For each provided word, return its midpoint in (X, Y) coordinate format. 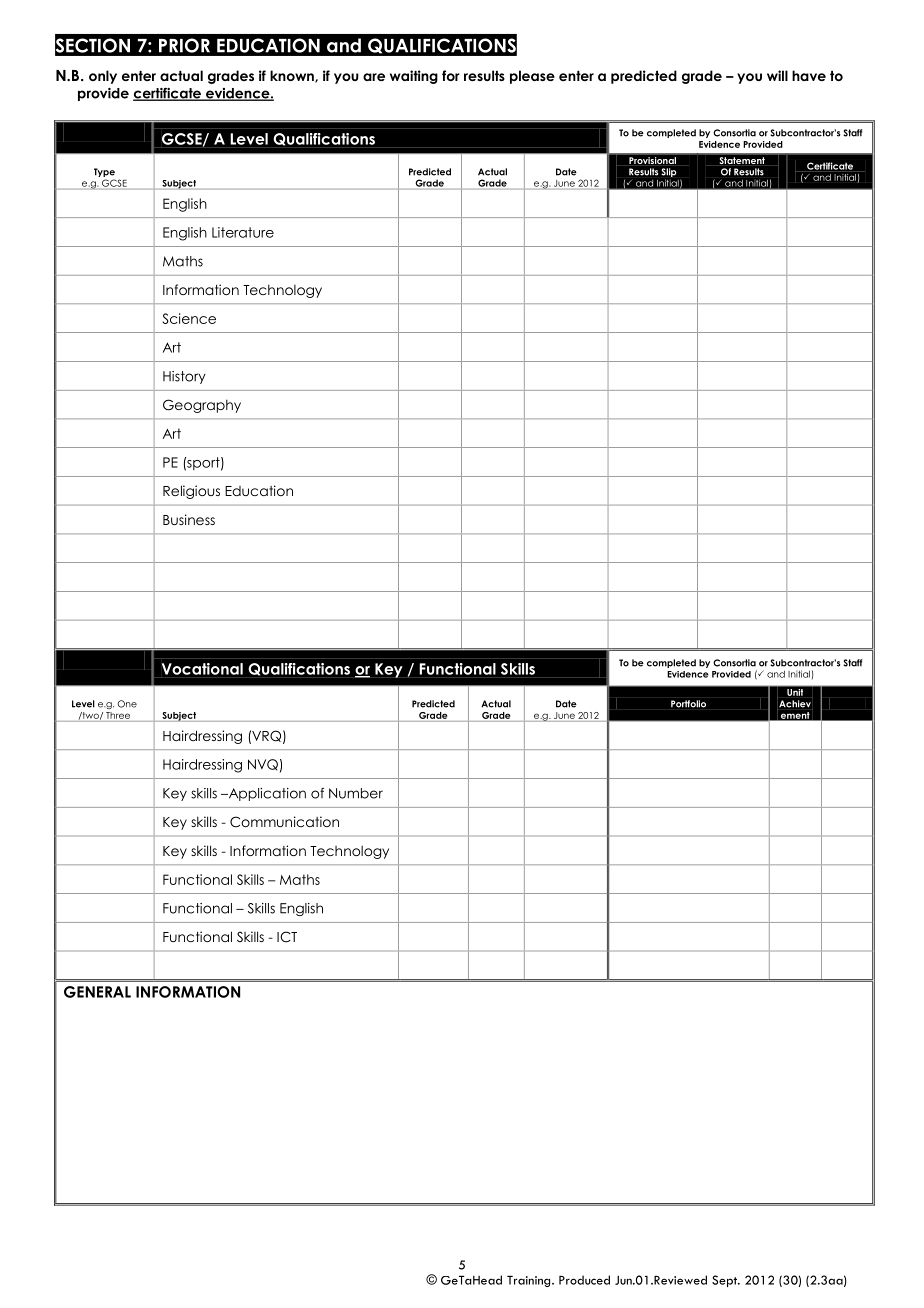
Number (356, 793)
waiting (414, 77)
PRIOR (184, 45)
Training (530, 1281)
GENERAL (97, 992)
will (777, 75)
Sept (726, 1281)
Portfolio (688, 704)
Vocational (202, 669)
